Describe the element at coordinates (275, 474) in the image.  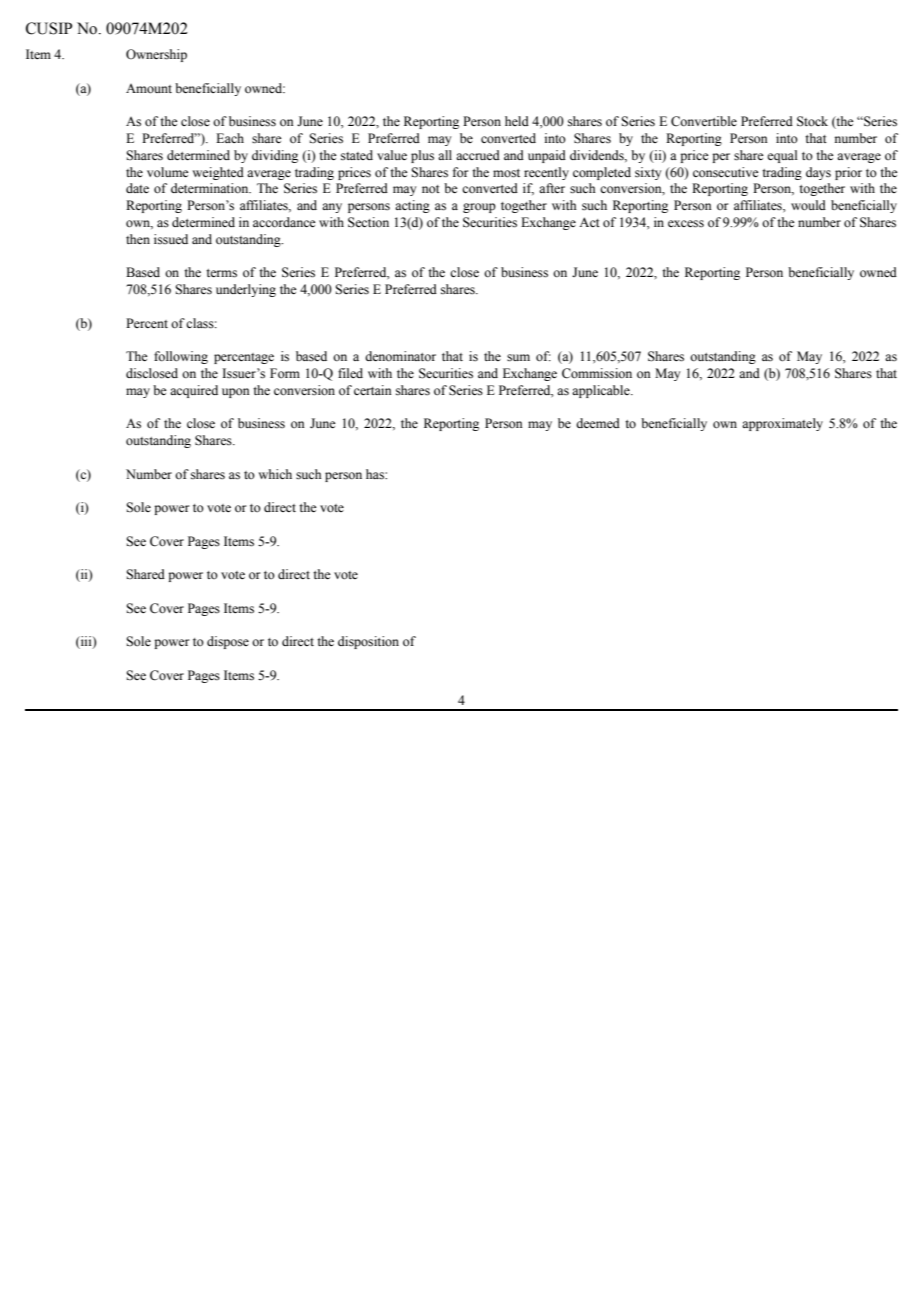
I see `which` at that location.
